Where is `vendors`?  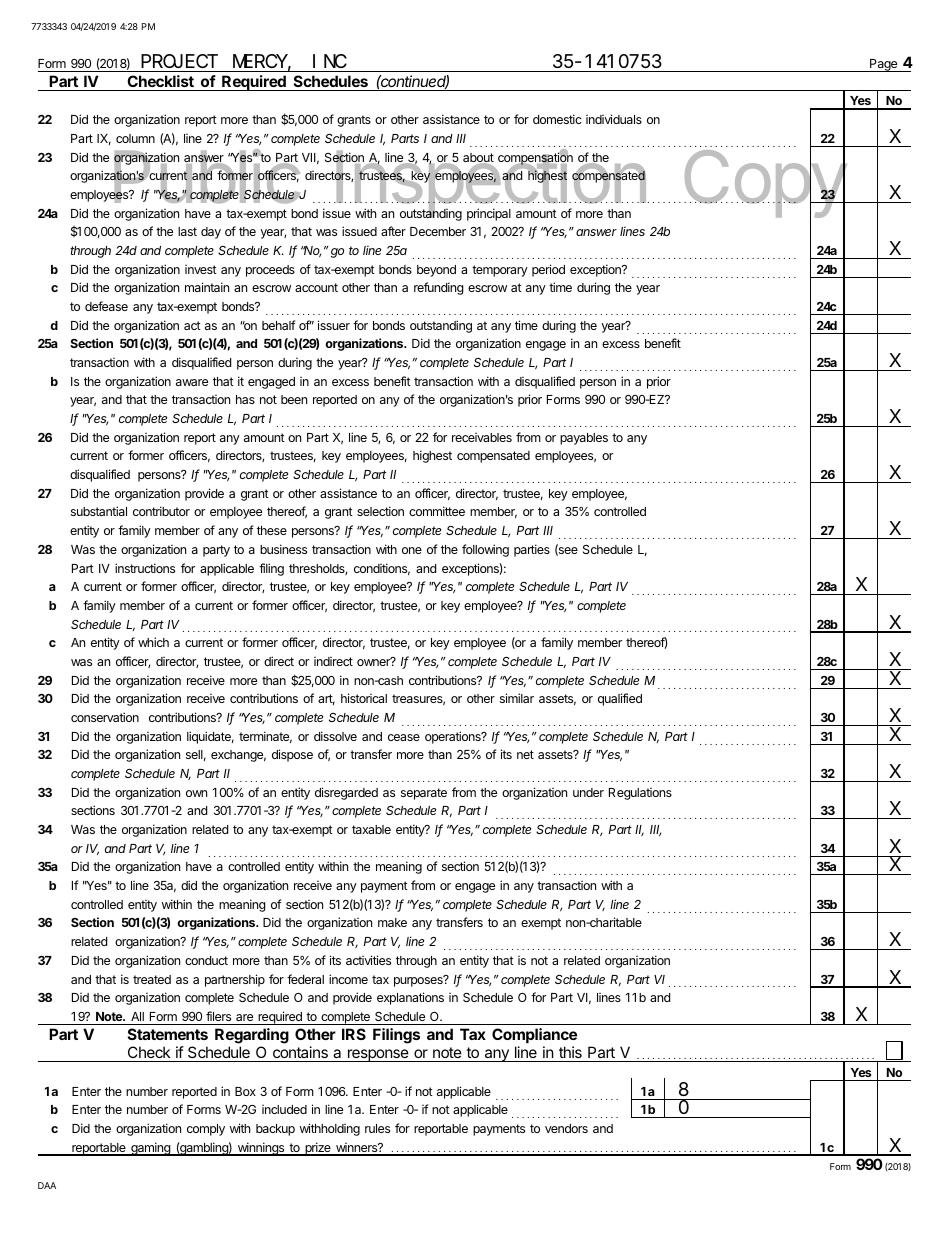 vendors is located at coordinates (566, 1128).
